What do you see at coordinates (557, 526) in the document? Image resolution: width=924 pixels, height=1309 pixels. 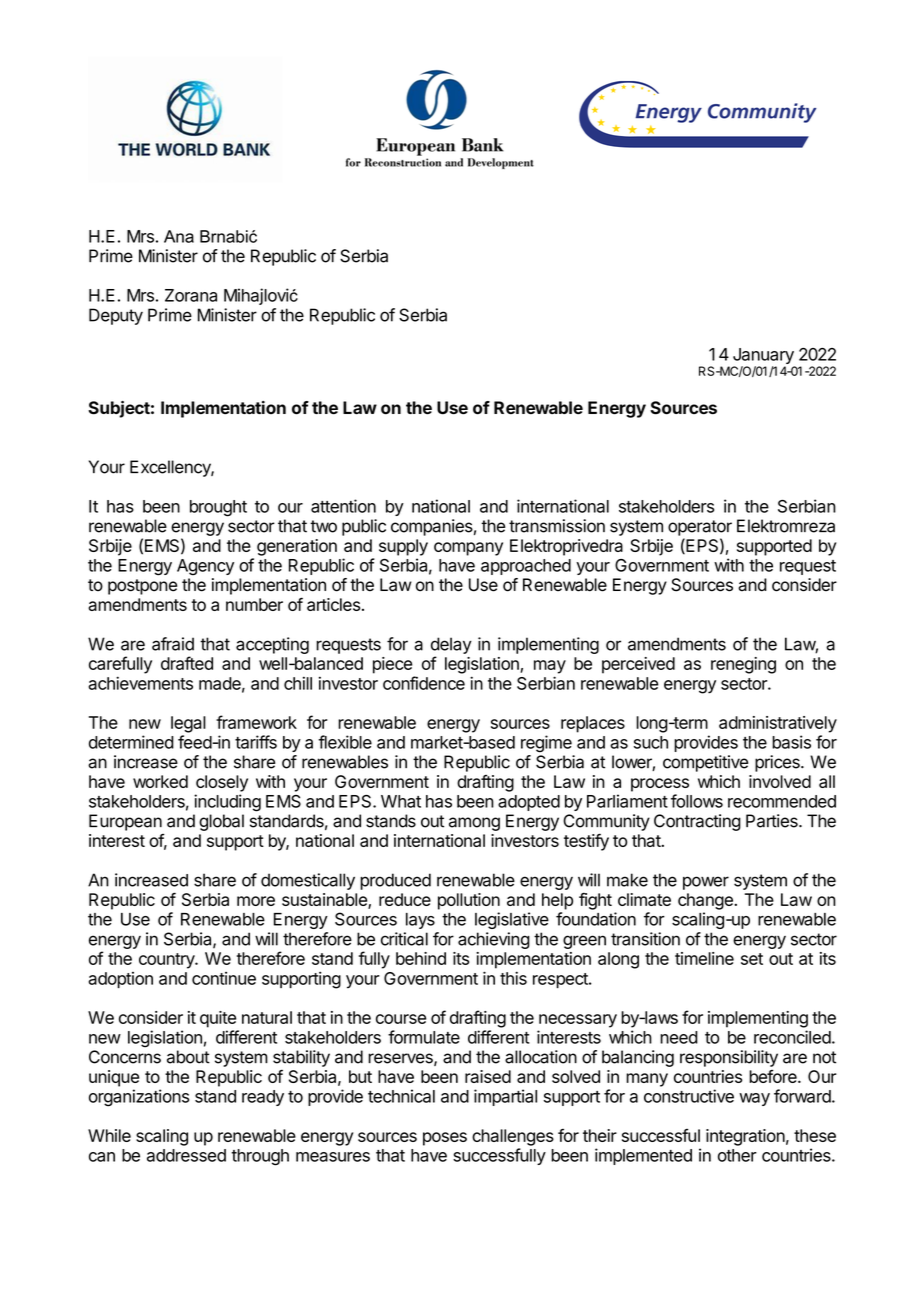 I see `transmission` at bounding box center [557, 526].
